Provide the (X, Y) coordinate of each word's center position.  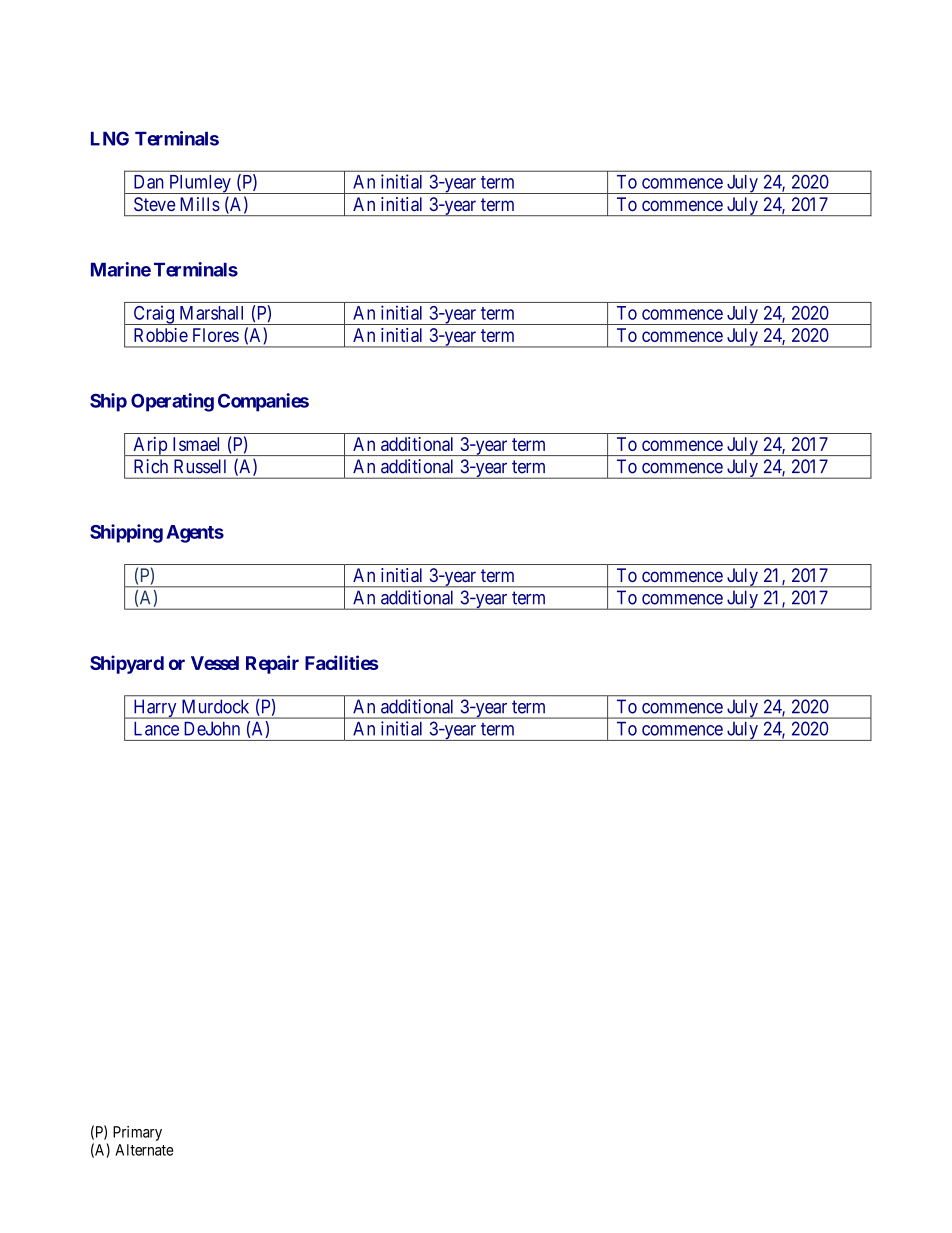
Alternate (144, 1150)
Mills (200, 204)
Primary (137, 1133)
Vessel (215, 663)
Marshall (211, 313)
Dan (149, 182)
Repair (272, 664)
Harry (155, 709)
